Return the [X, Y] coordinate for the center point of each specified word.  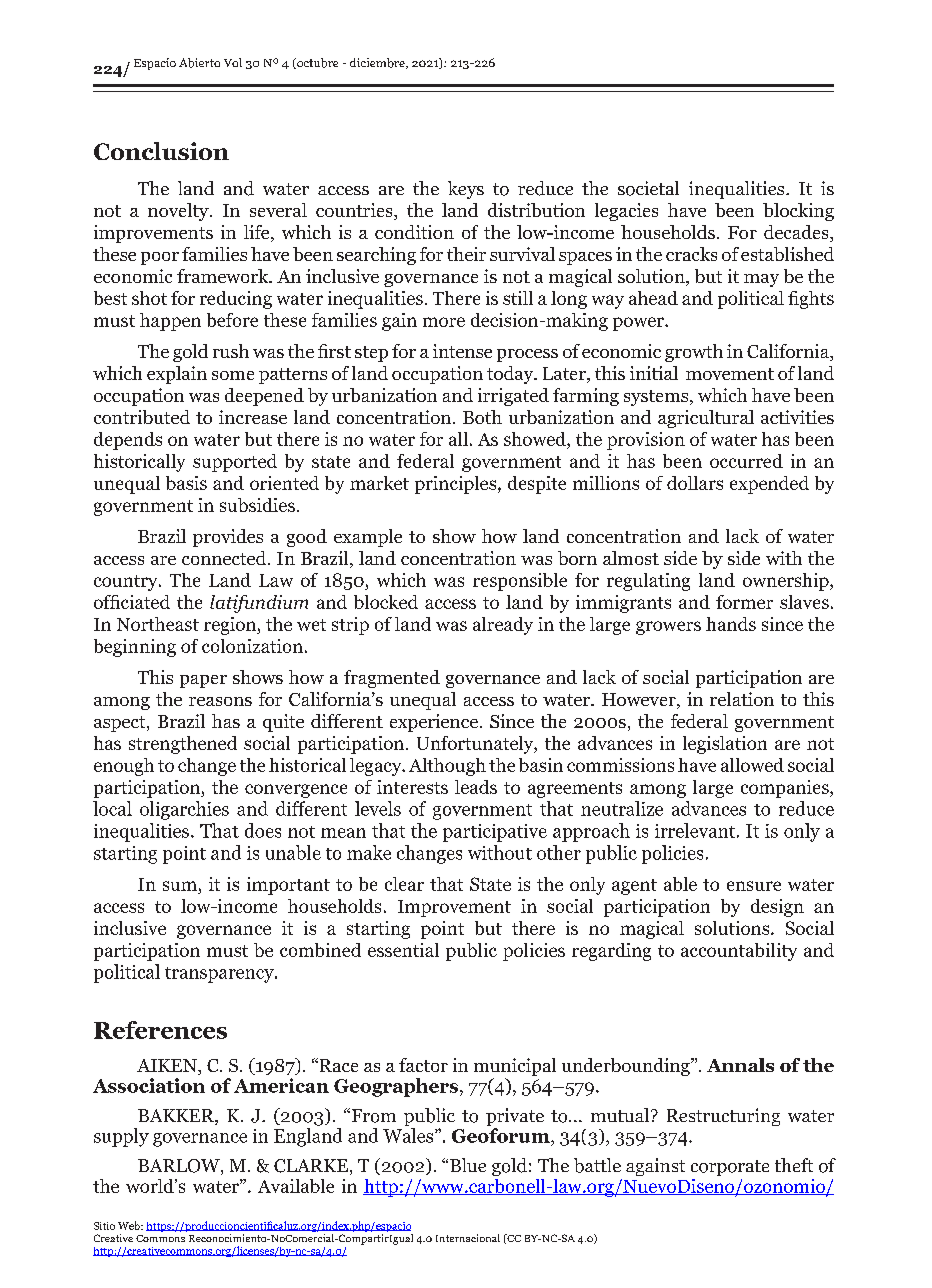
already [503, 626]
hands [731, 624]
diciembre [378, 63]
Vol [233, 62]
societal [648, 188]
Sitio [104, 1226]
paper [203, 681]
